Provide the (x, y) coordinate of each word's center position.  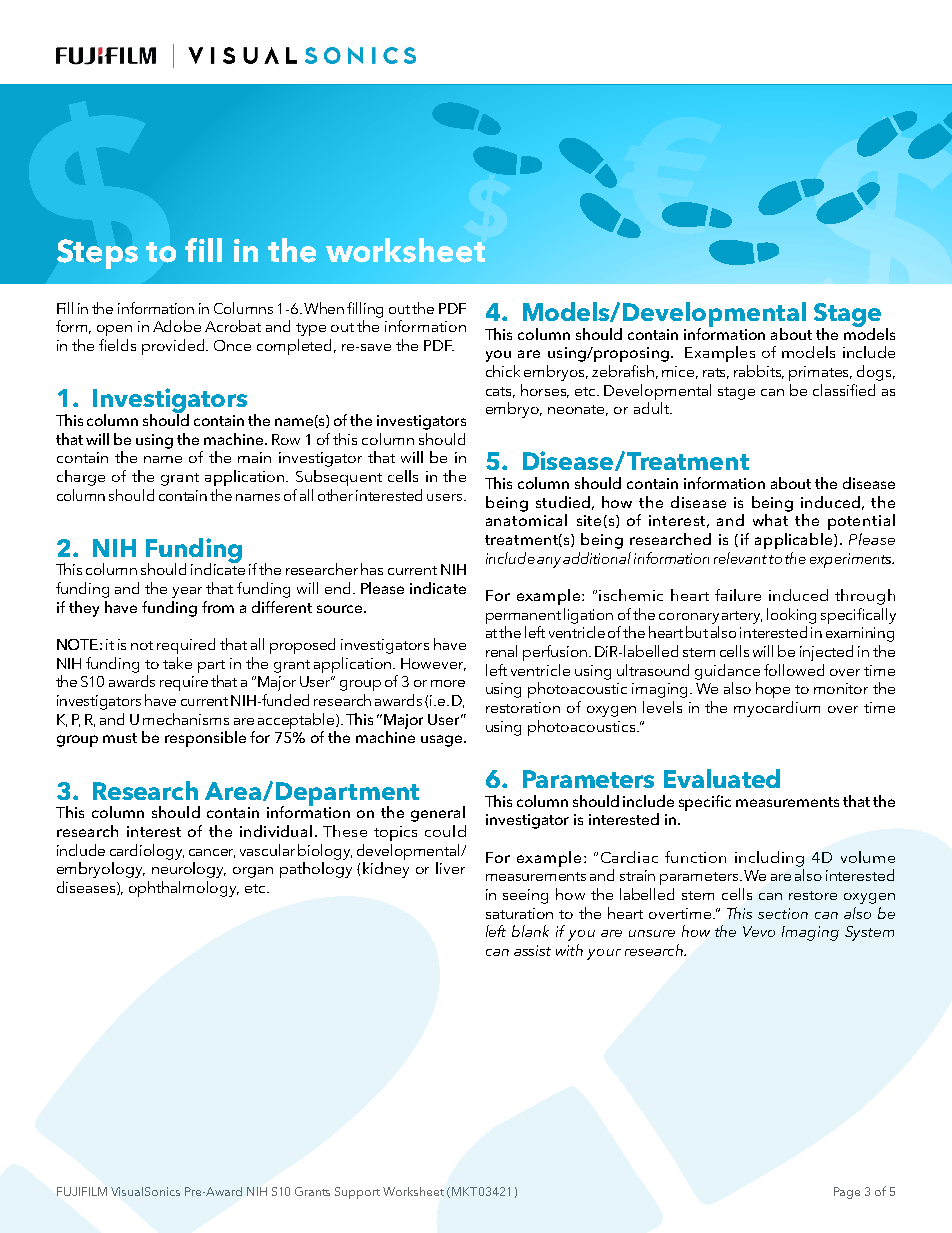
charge (81, 478)
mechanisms (186, 719)
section (783, 913)
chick (503, 371)
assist (532, 950)
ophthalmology (184, 889)
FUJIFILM (82, 1191)
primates (820, 373)
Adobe (177, 326)
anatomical (526, 520)
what (770, 520)
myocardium (777, 709)
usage (443, 741)
